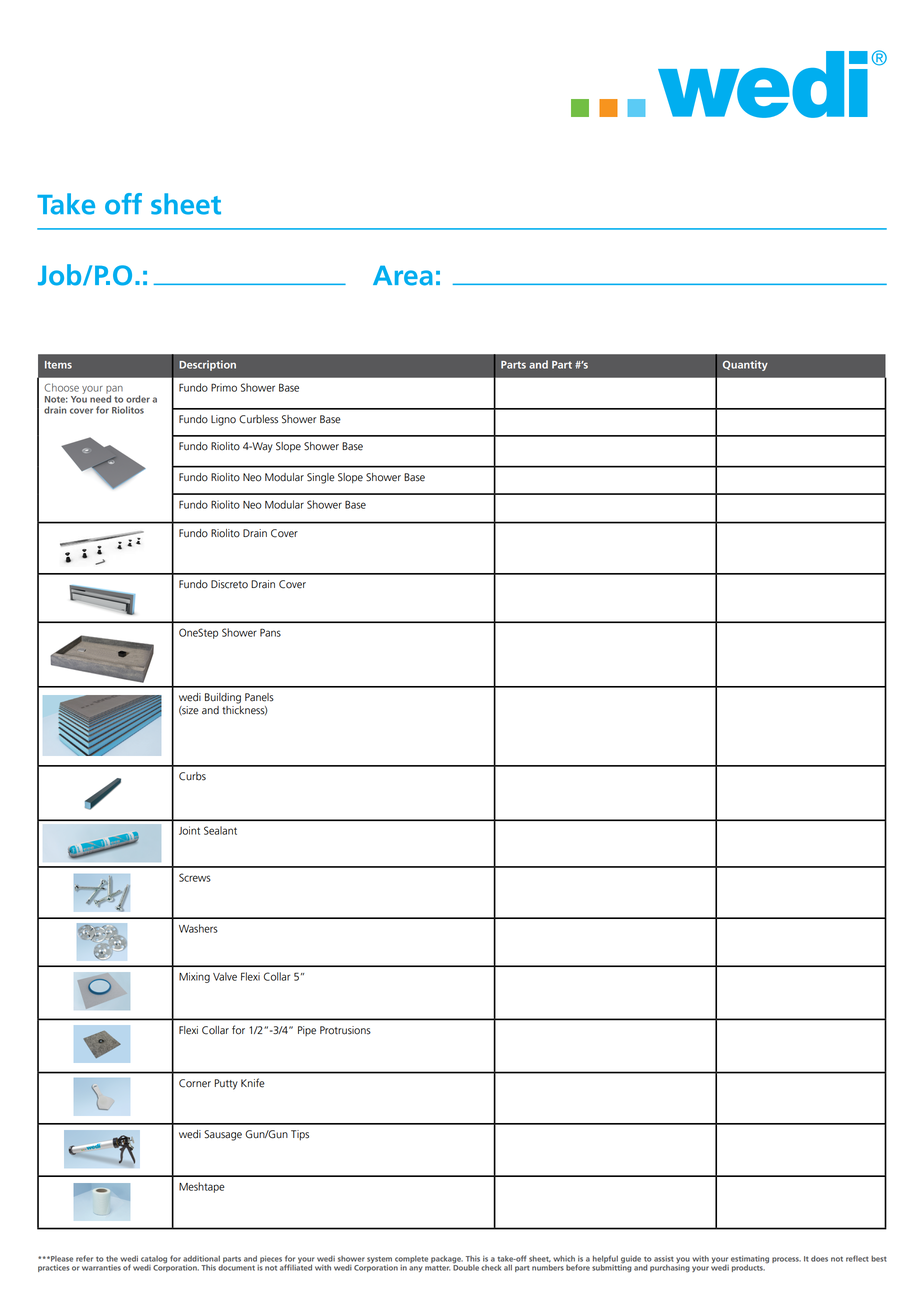 The image size is (924, 1308). What do you see at coordinates (220, 830) in the screenshot?
I see `Sealant` at bounding box center [220, 830].
